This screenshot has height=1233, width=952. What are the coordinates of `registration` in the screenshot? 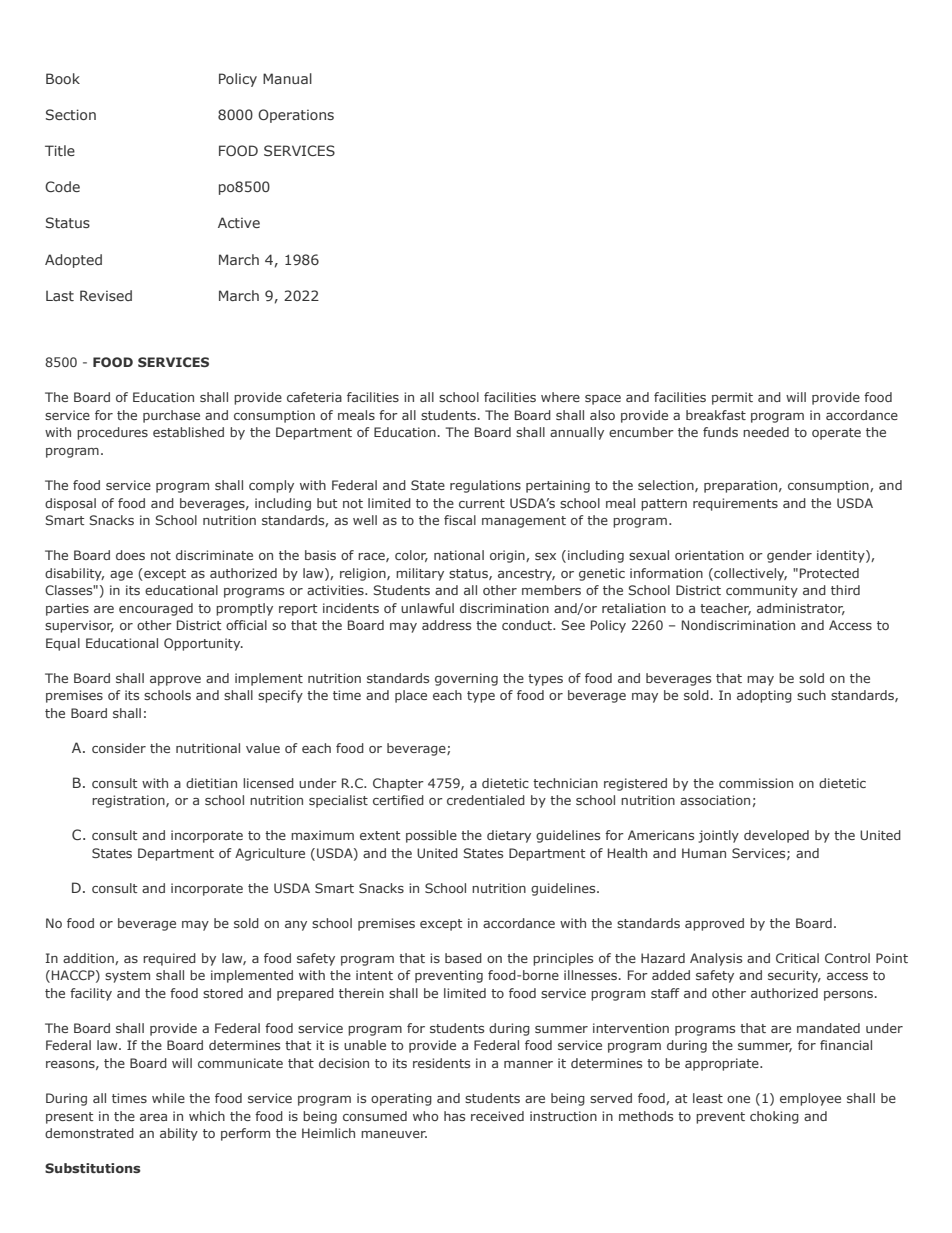 It's located at (129, 801).
